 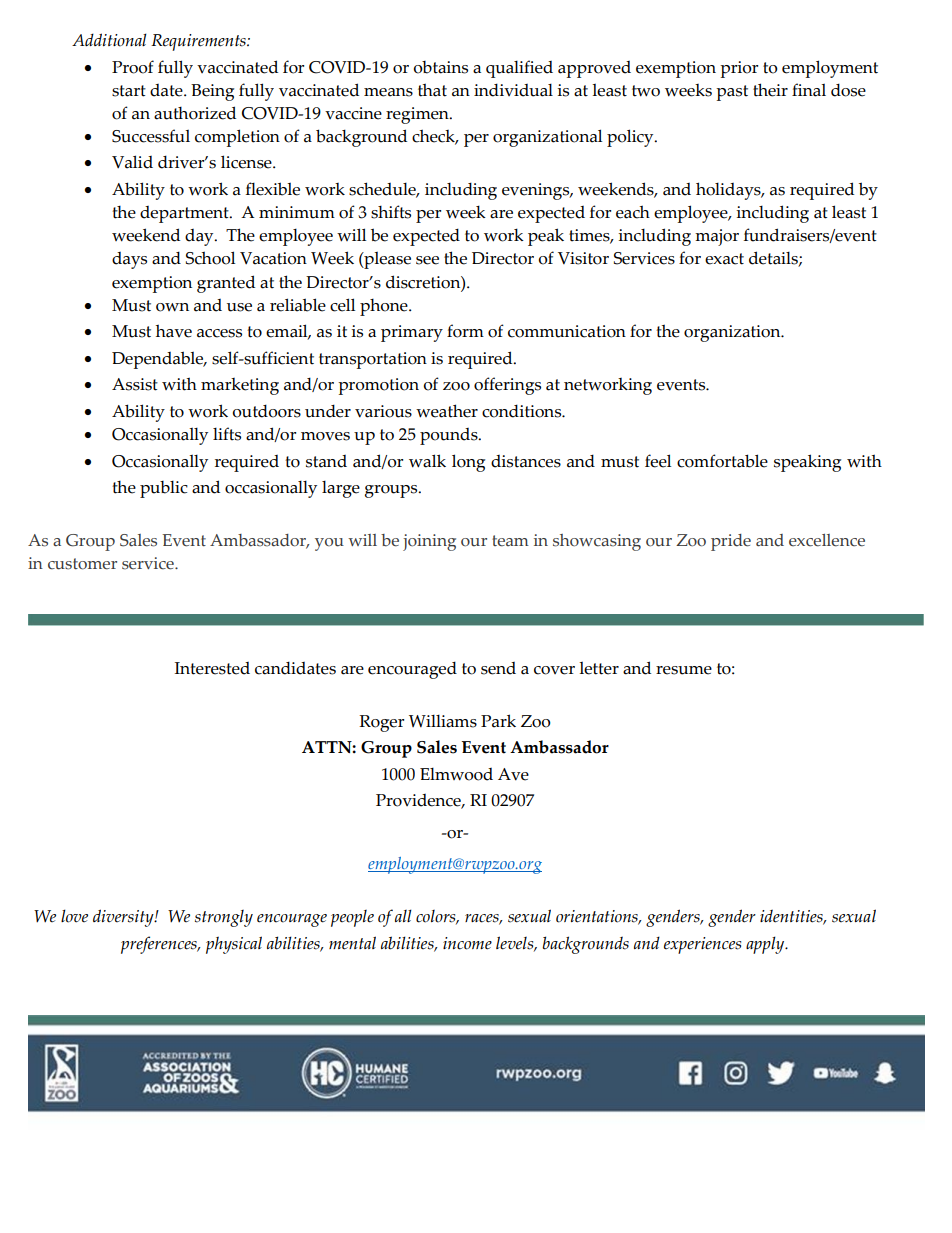 I want to click on Interested, so click(x=212, y=668).
